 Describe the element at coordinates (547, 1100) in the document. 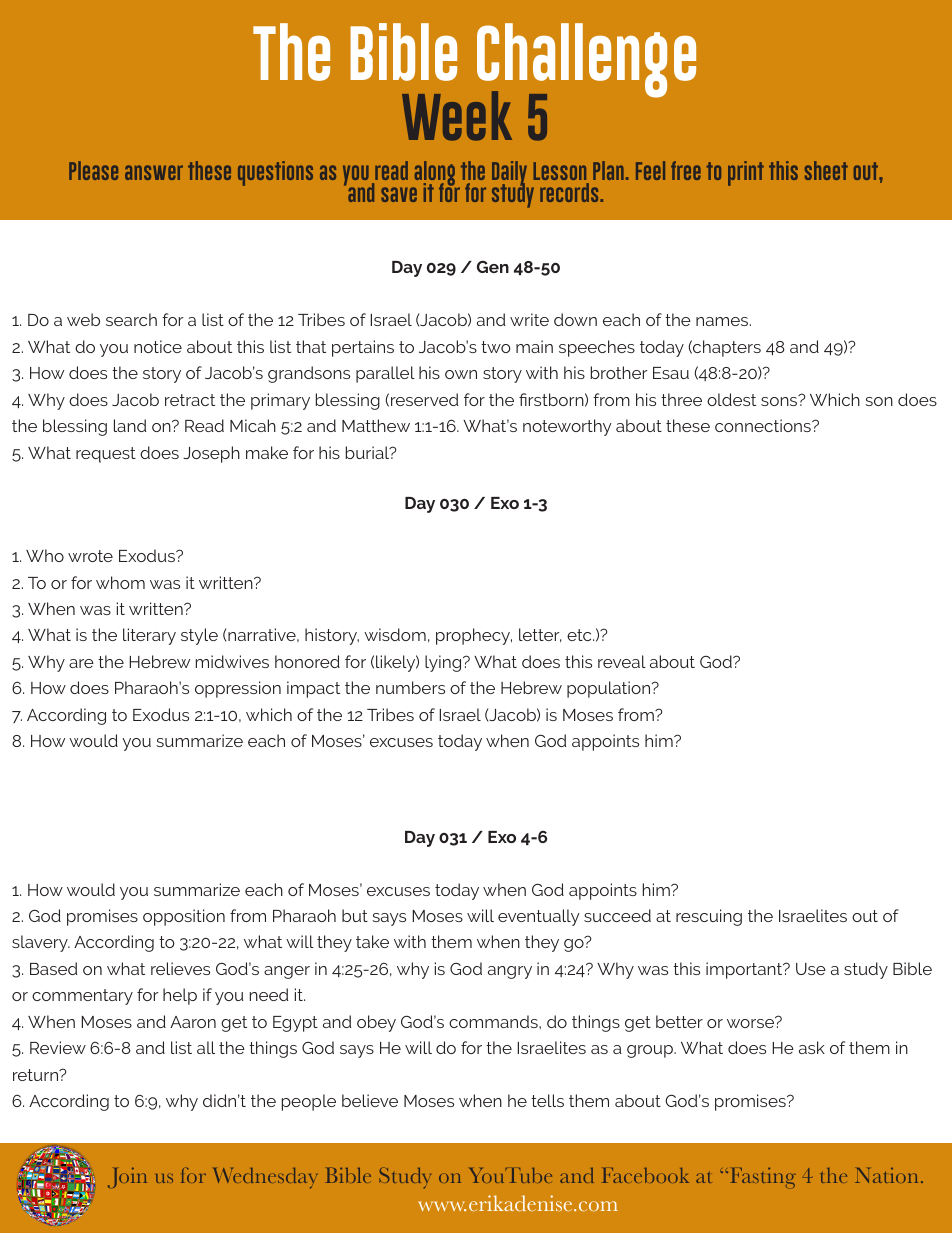

I see `tells` at that location.
